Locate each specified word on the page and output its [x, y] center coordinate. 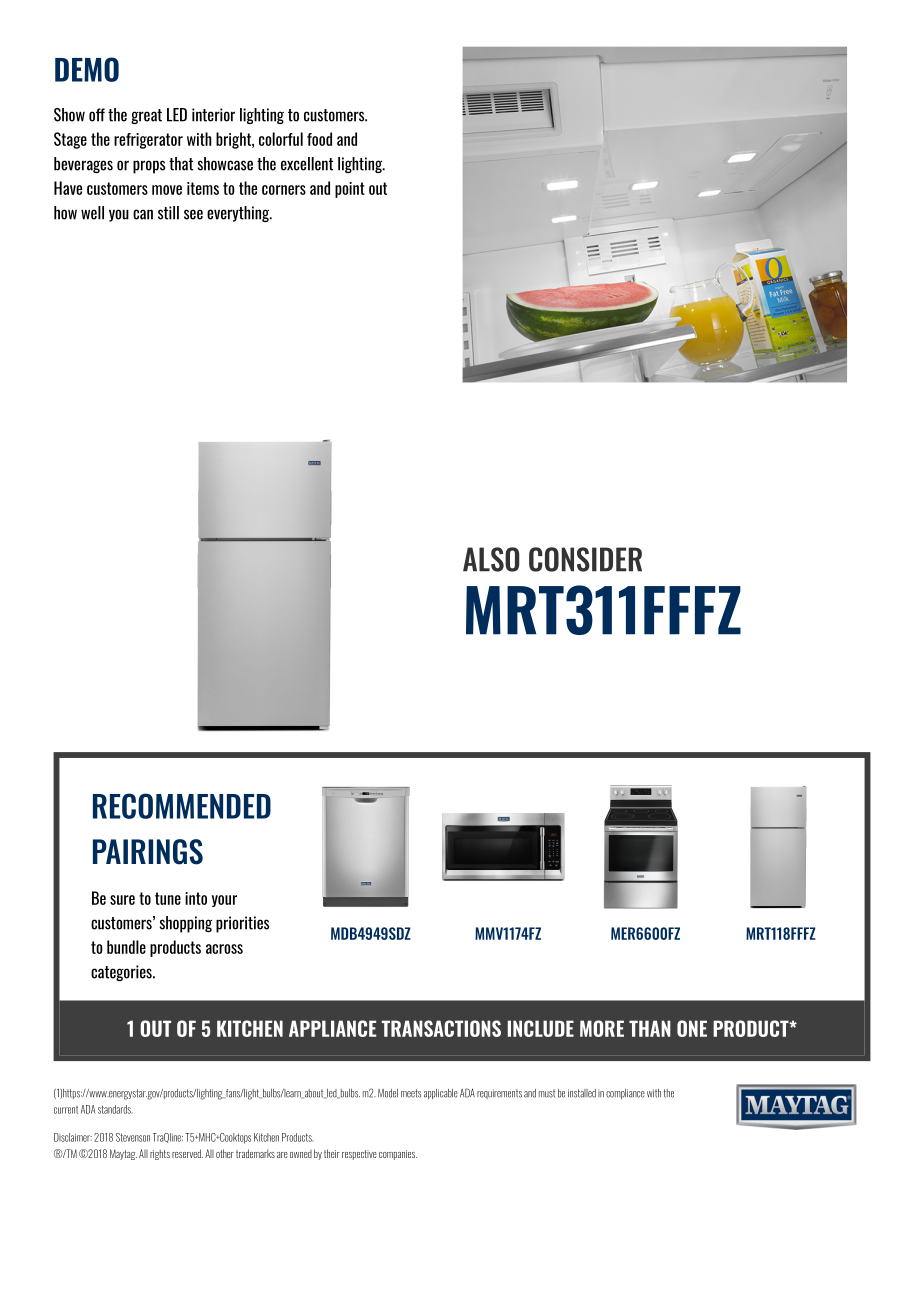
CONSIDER [585, 559]
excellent [307, 164]
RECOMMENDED [182, 806]
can [143, 214]
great [146, 116]
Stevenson [133, 1137]
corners [284, 190]
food [319, 139]
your [224, 901]
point [350, 190]
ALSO [491, 559]
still [168, 213]
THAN [650, 1028]
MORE [602, 1028]
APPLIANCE [332, 1028]
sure [122, 900]
